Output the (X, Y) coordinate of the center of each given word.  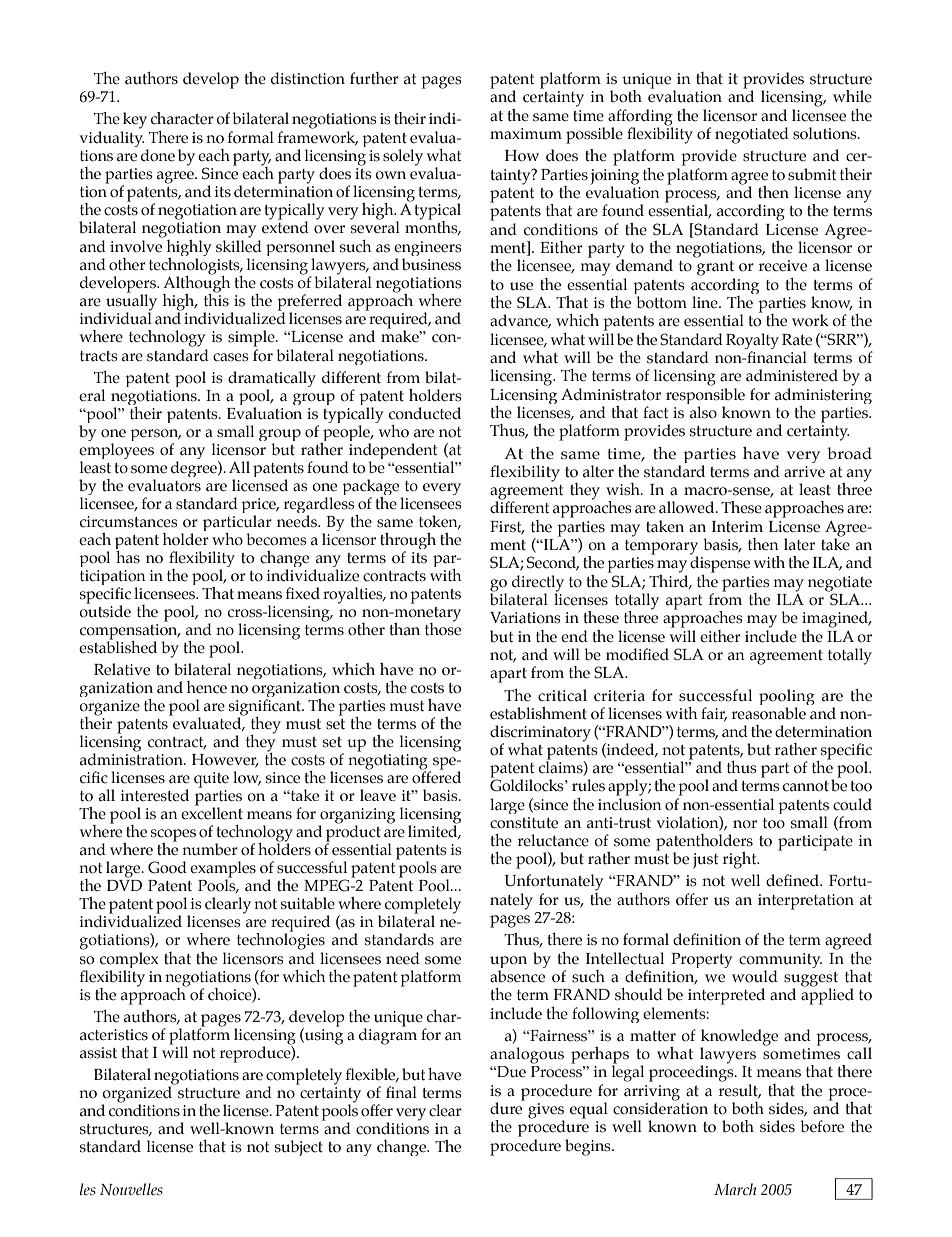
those (443, 628)
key (135, 120)
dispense (720, 563)
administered (792, 375)
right (741, 860)
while (852, 96)
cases (231, 357)
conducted (425, 413)
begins (589, 1147)
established (118, 646)
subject (299, 1148)
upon (508, 962)
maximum (526, 134)
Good (167, 867)
